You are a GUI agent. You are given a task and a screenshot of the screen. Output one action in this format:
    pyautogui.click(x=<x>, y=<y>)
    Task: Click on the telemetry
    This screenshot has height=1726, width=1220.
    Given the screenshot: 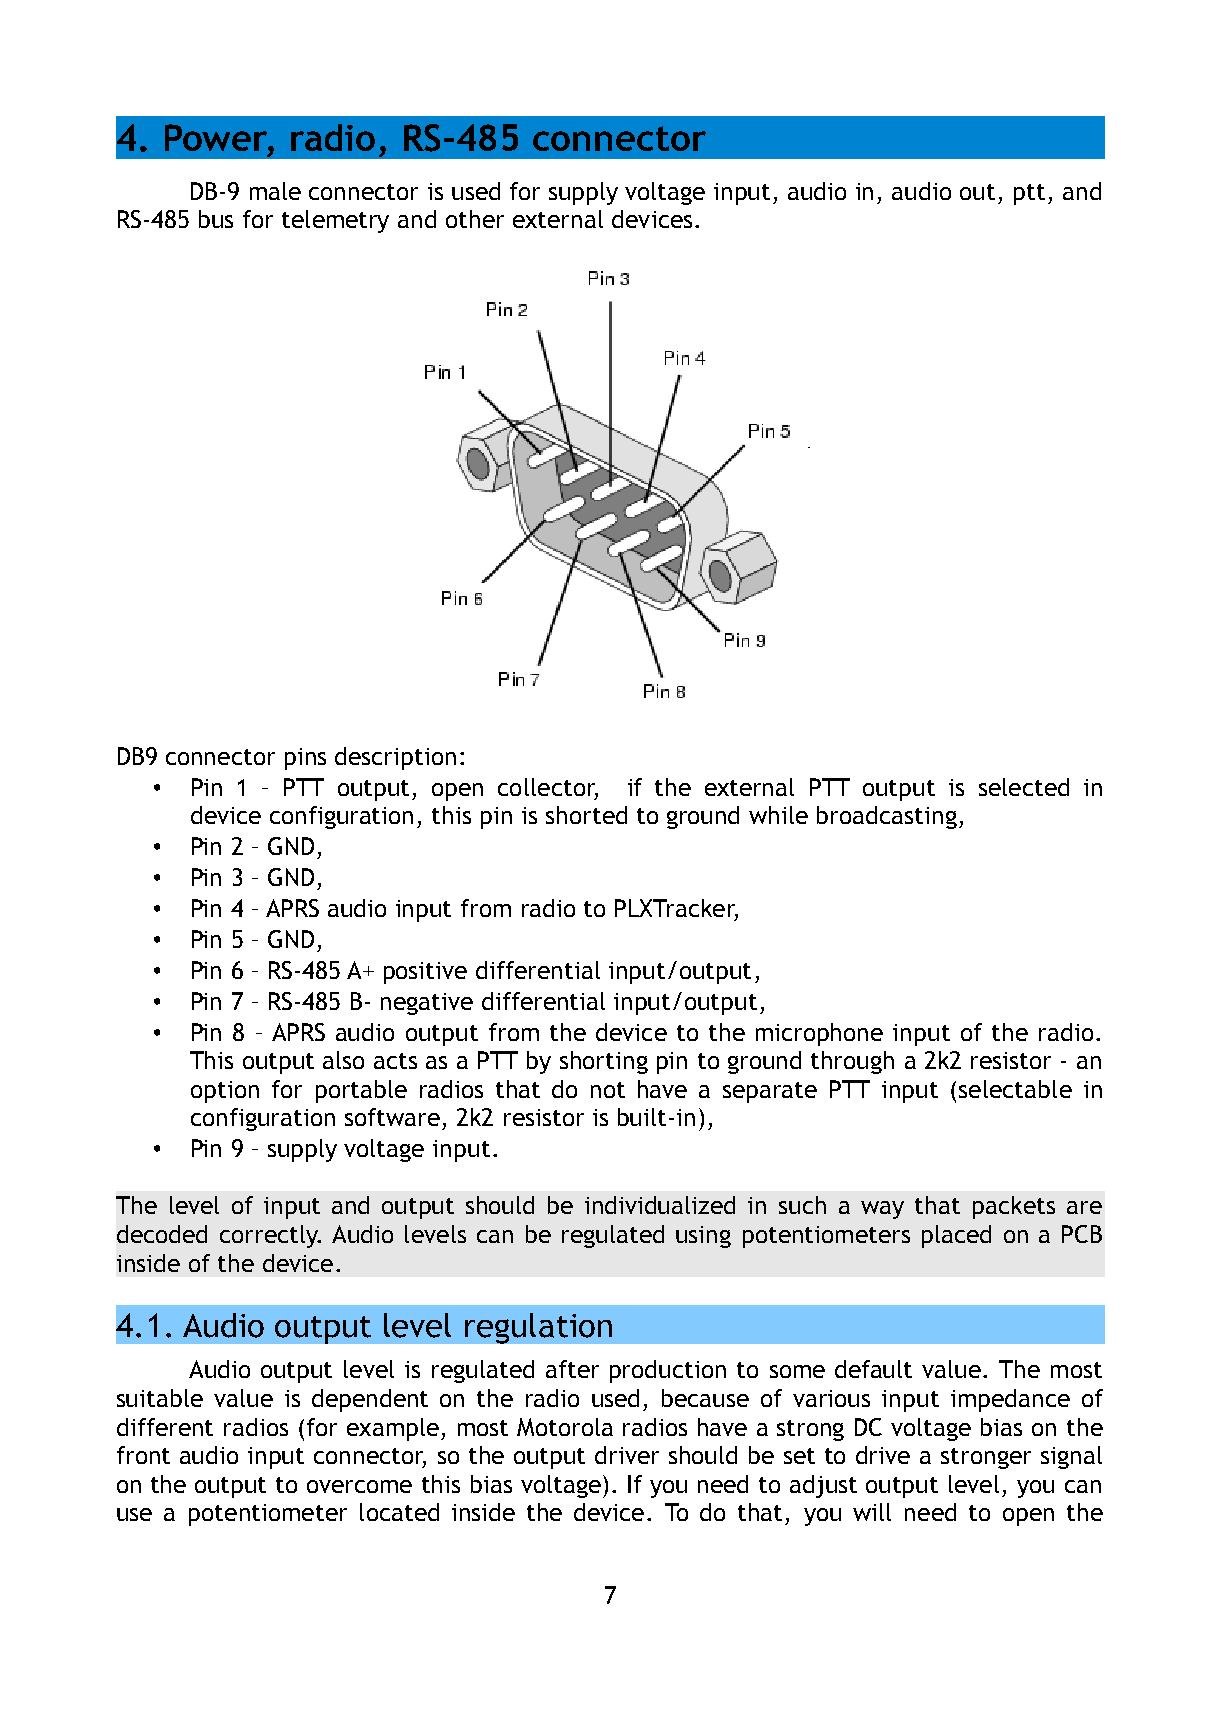 What is the action you would take?
    pyautogui.click(x=335, y=221)
